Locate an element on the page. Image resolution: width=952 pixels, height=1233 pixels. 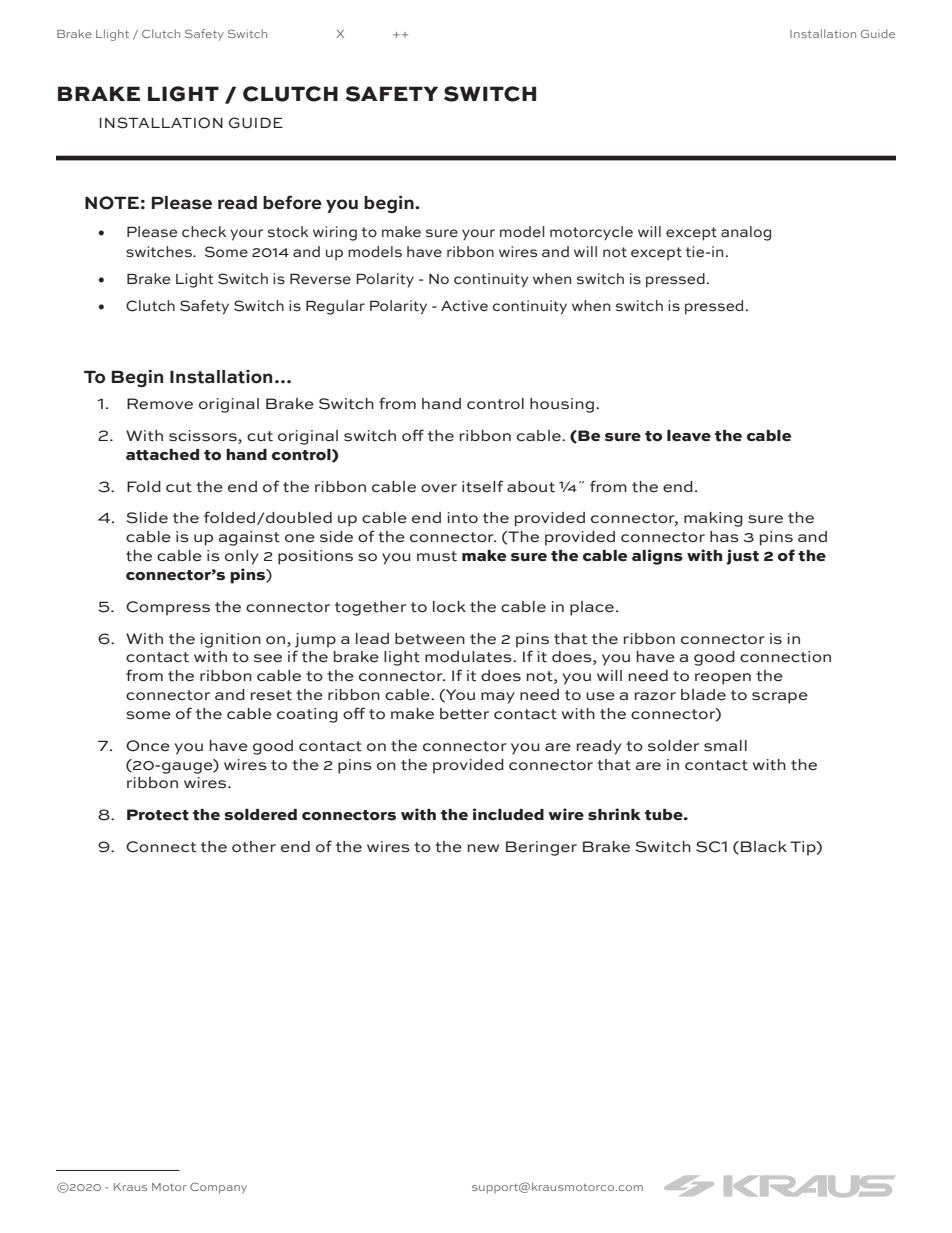
other is located at coordinates (254, 847).
